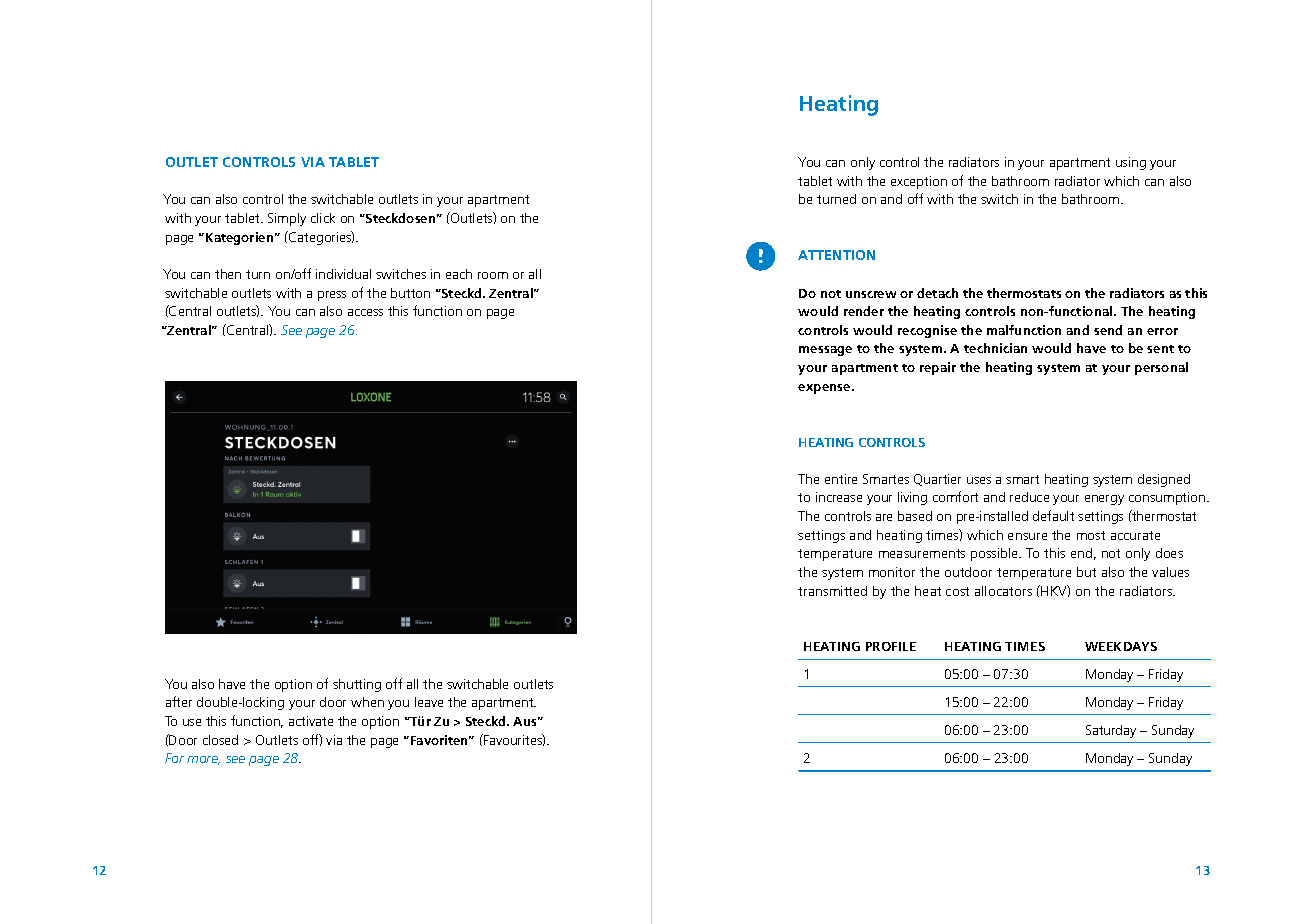 The height and width of the screenshot is (924, 1303). Describe the element at coordinates (825, 351) in the screenshot. I see `message` at that location.
